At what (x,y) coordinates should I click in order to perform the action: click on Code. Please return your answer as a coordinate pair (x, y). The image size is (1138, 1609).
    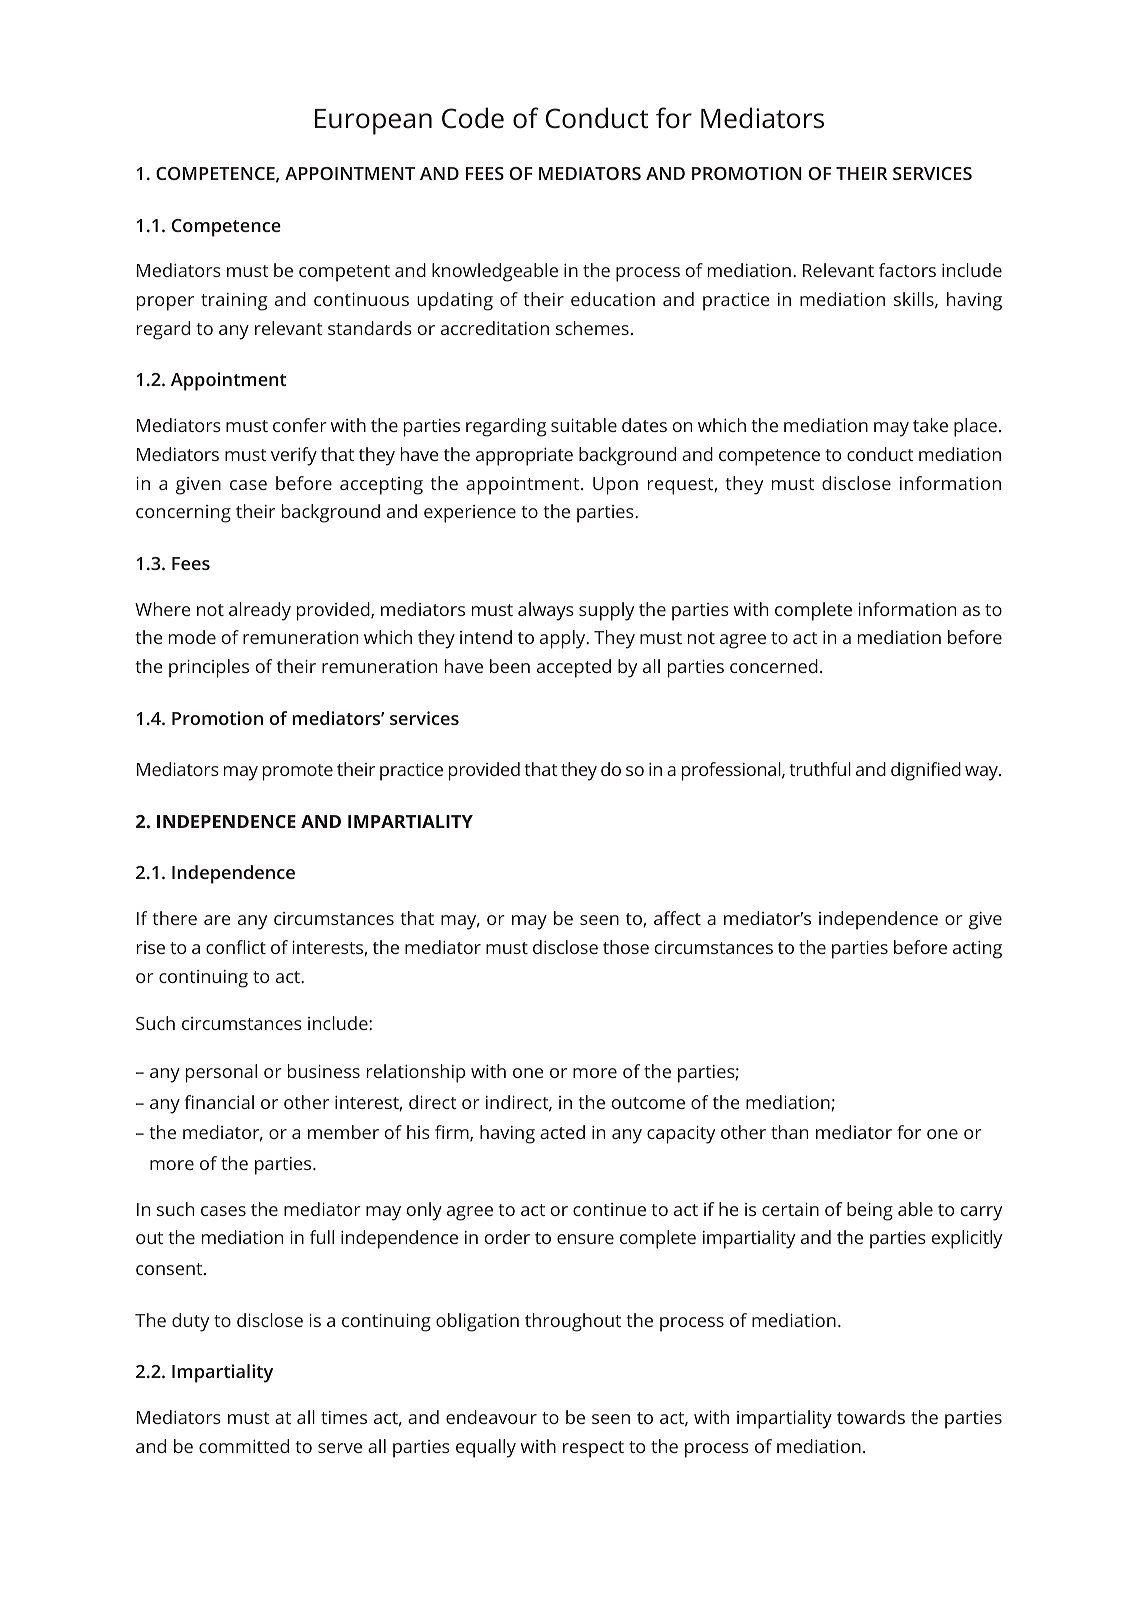
    Looking at the image, I should click on (473, 118).
